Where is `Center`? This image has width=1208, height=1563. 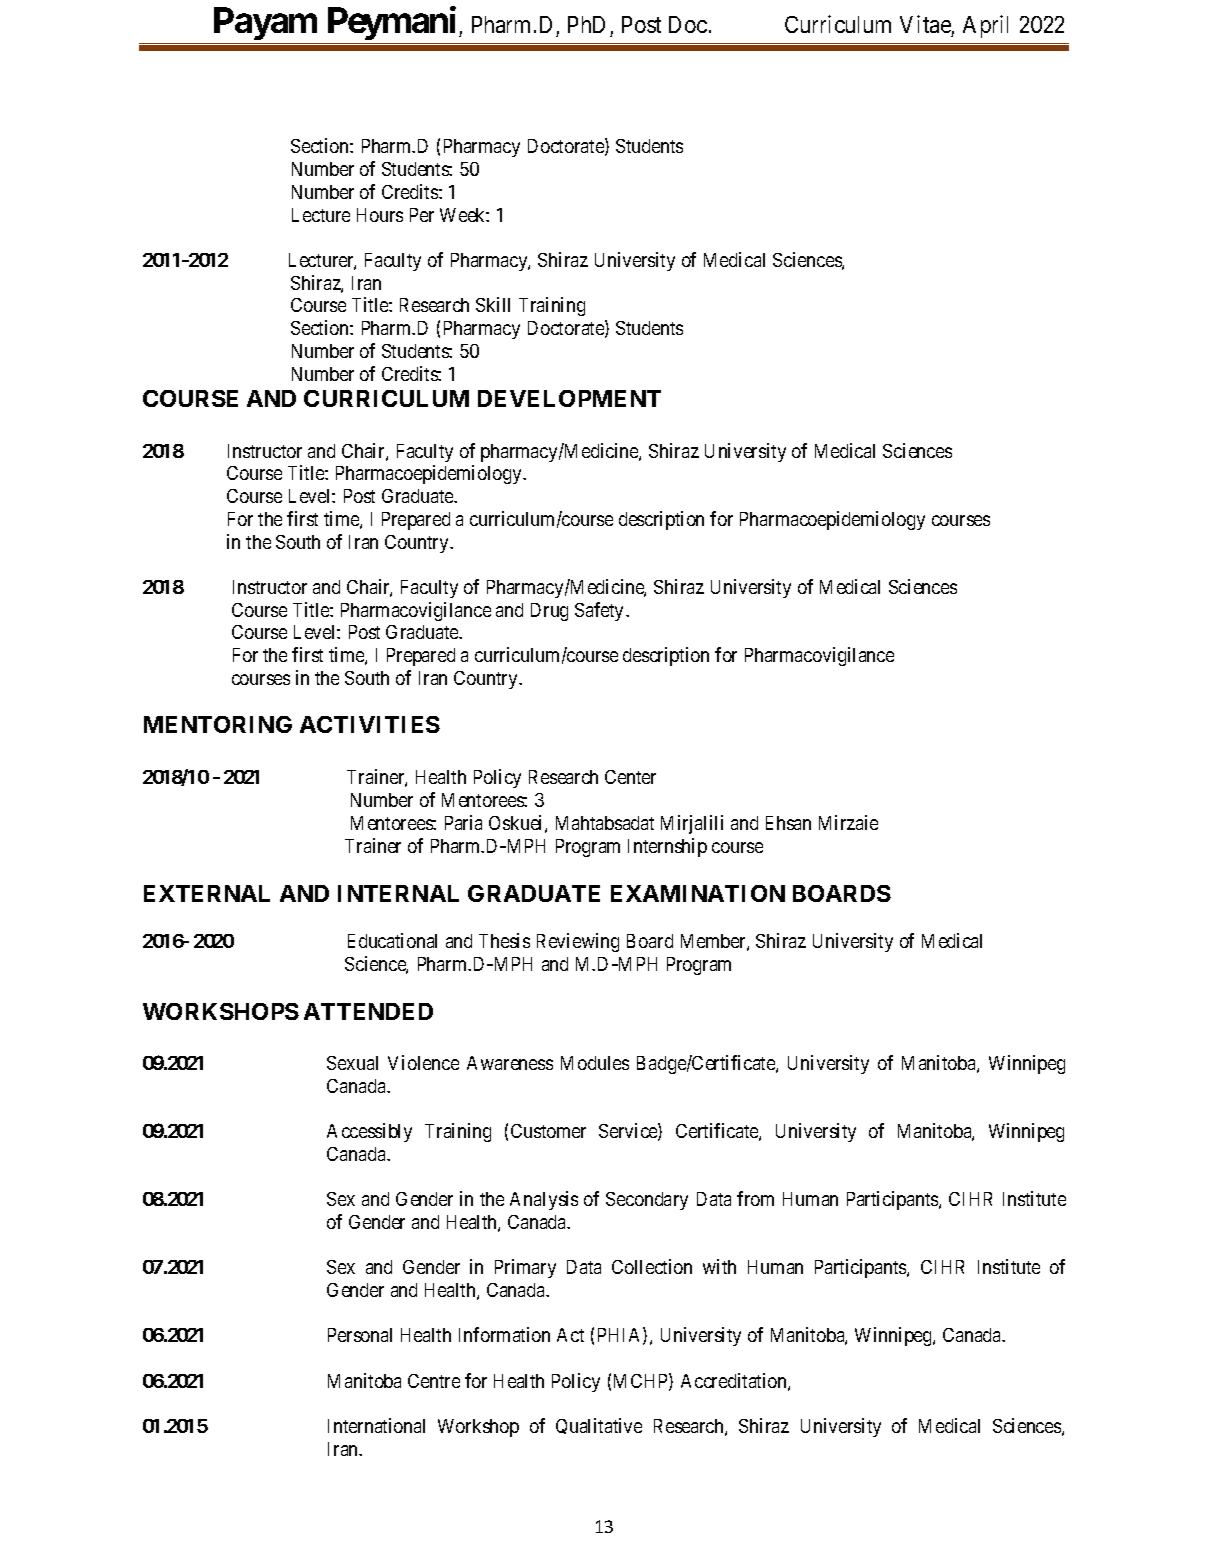
Center is located at coordinates (630, 777).
